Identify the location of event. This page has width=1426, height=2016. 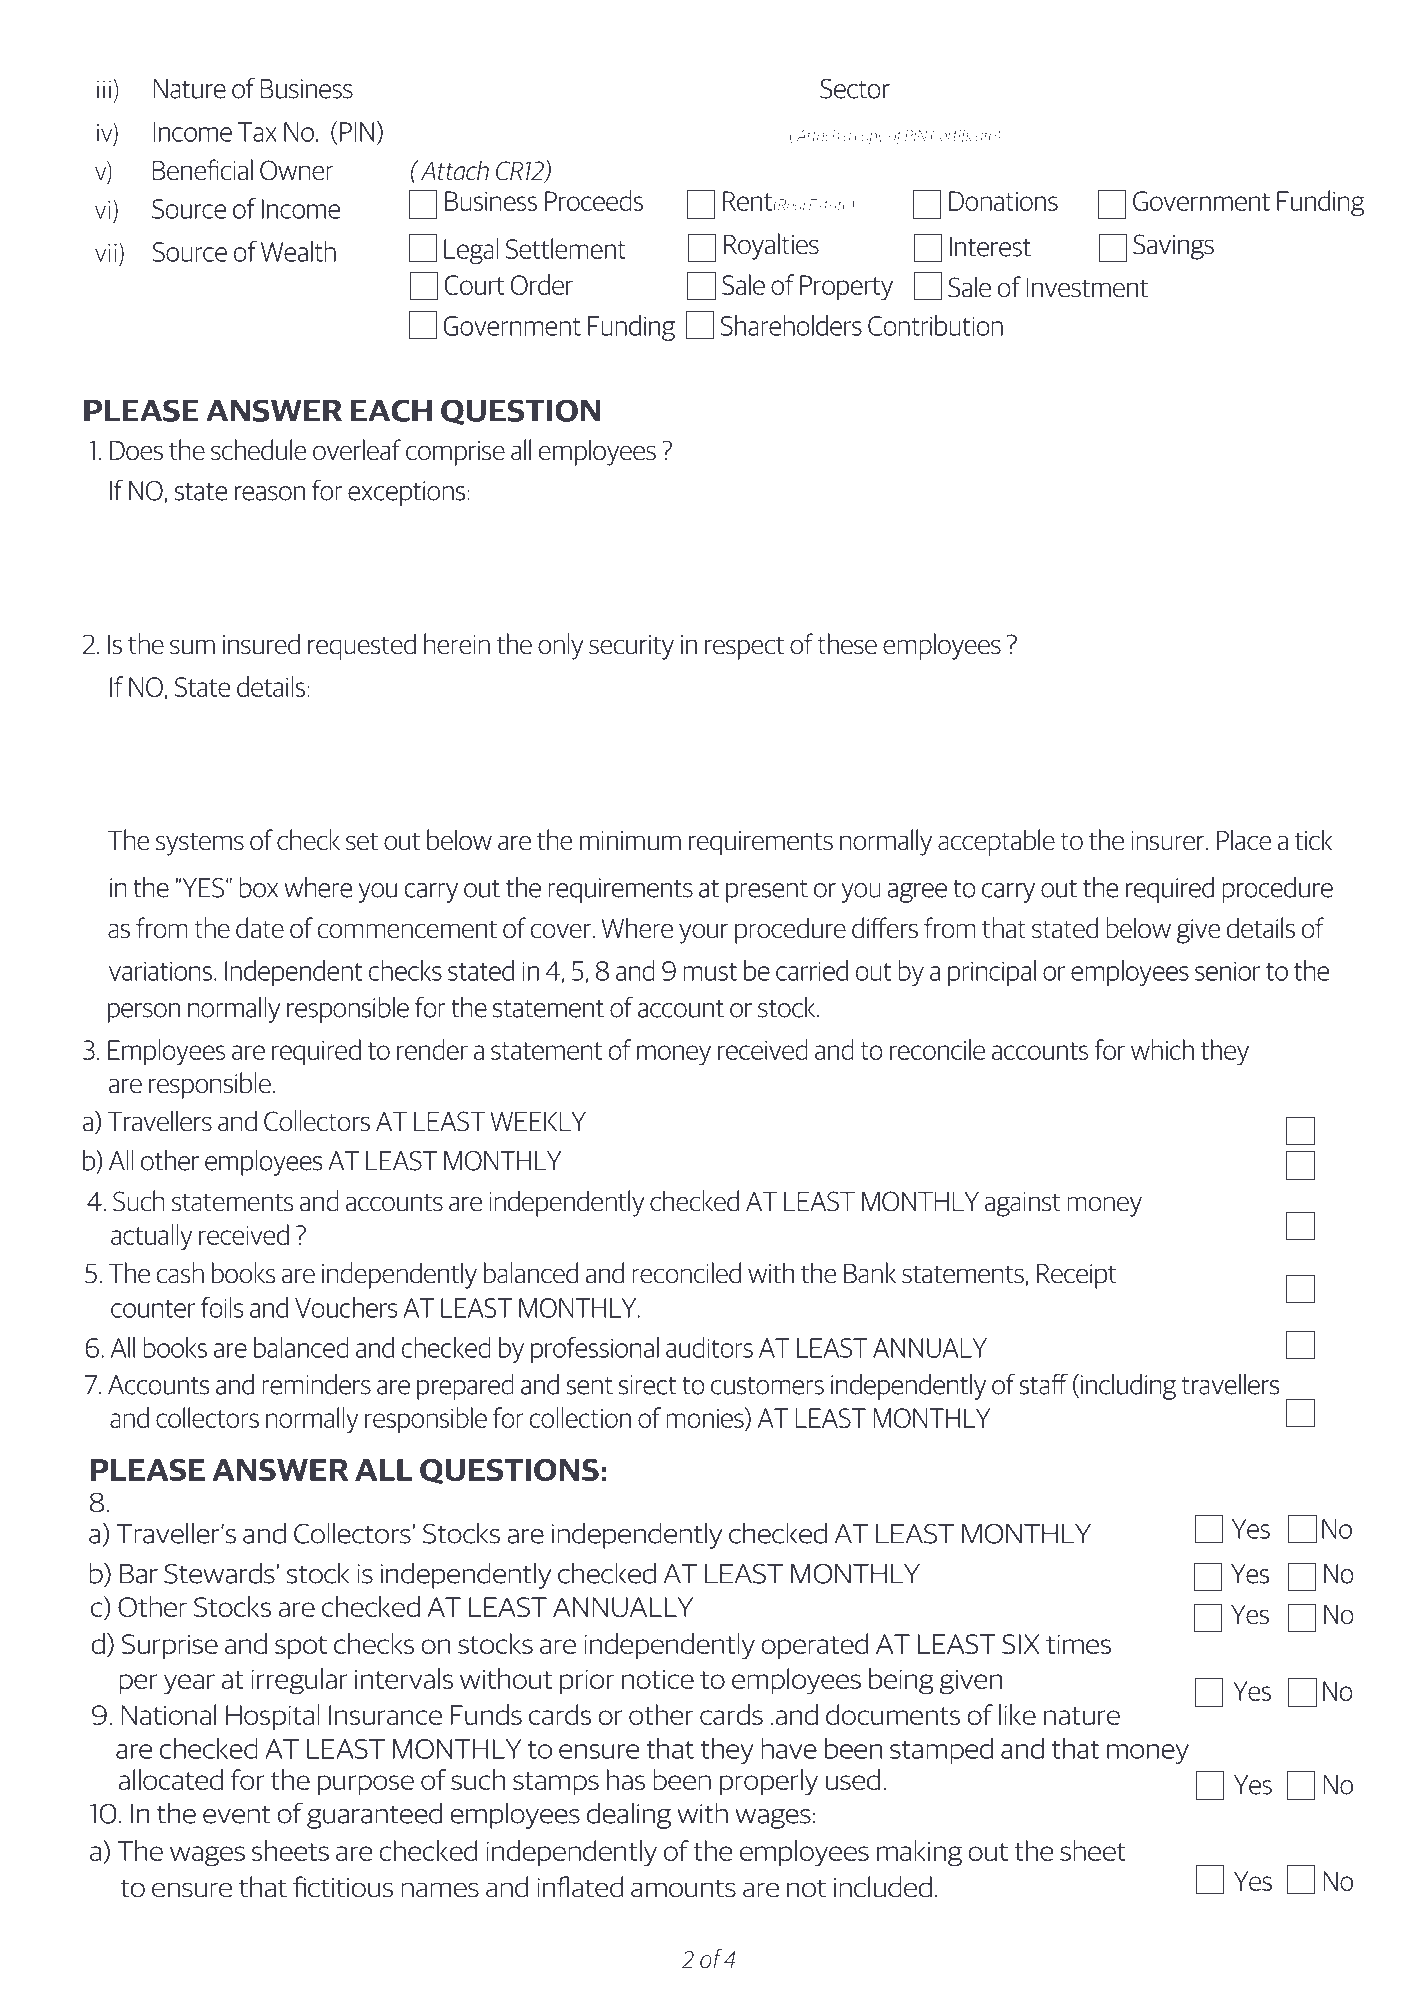
(237, 1815).
